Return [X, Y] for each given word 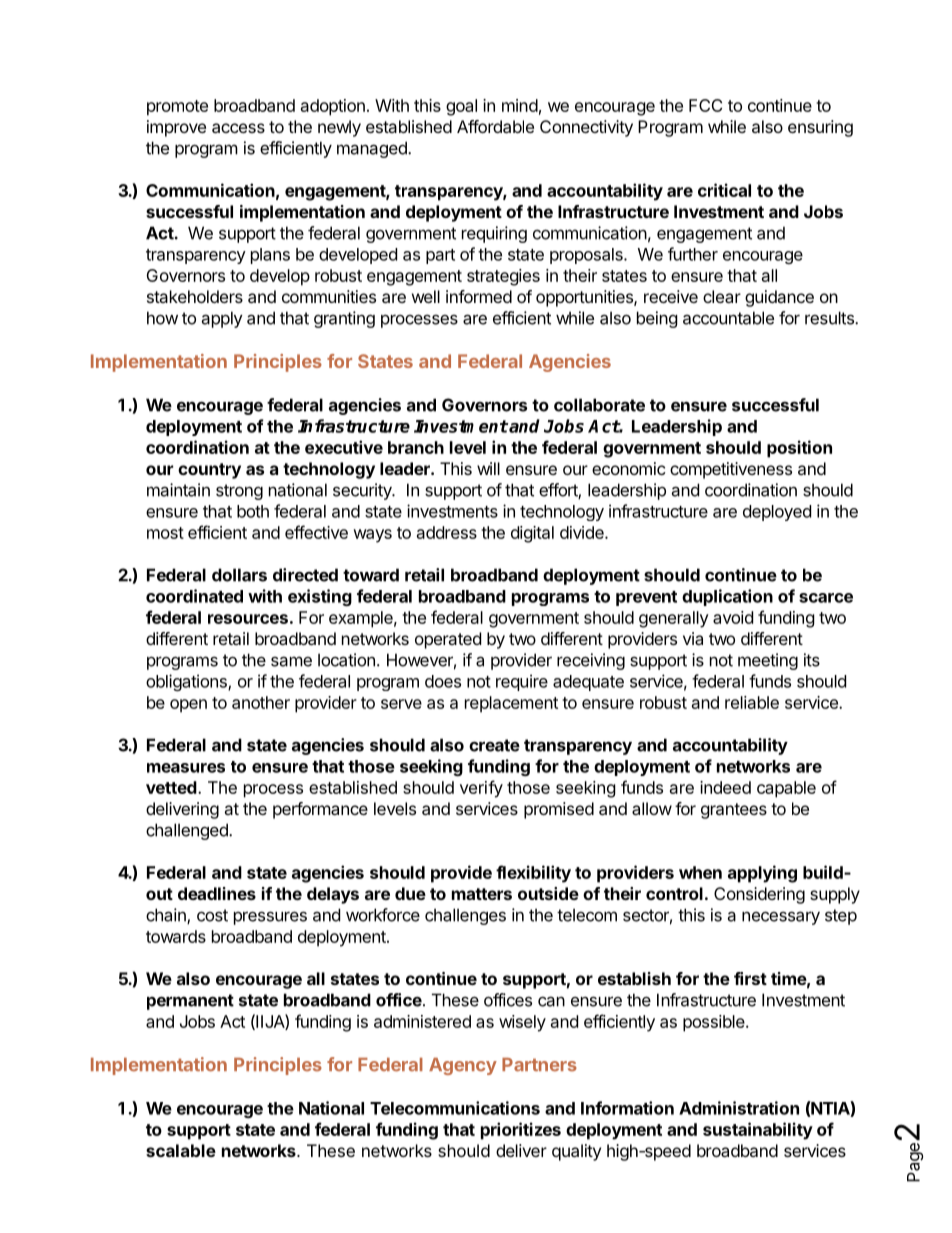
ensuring [820, 128]
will [488, 468]
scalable [181, 1150]
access [238, 128]
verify [481, 789]
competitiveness [731, 470]
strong [239, 492]
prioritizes [521, 1131]
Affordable [495, 126]
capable [786, 789]
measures [186, 768]
